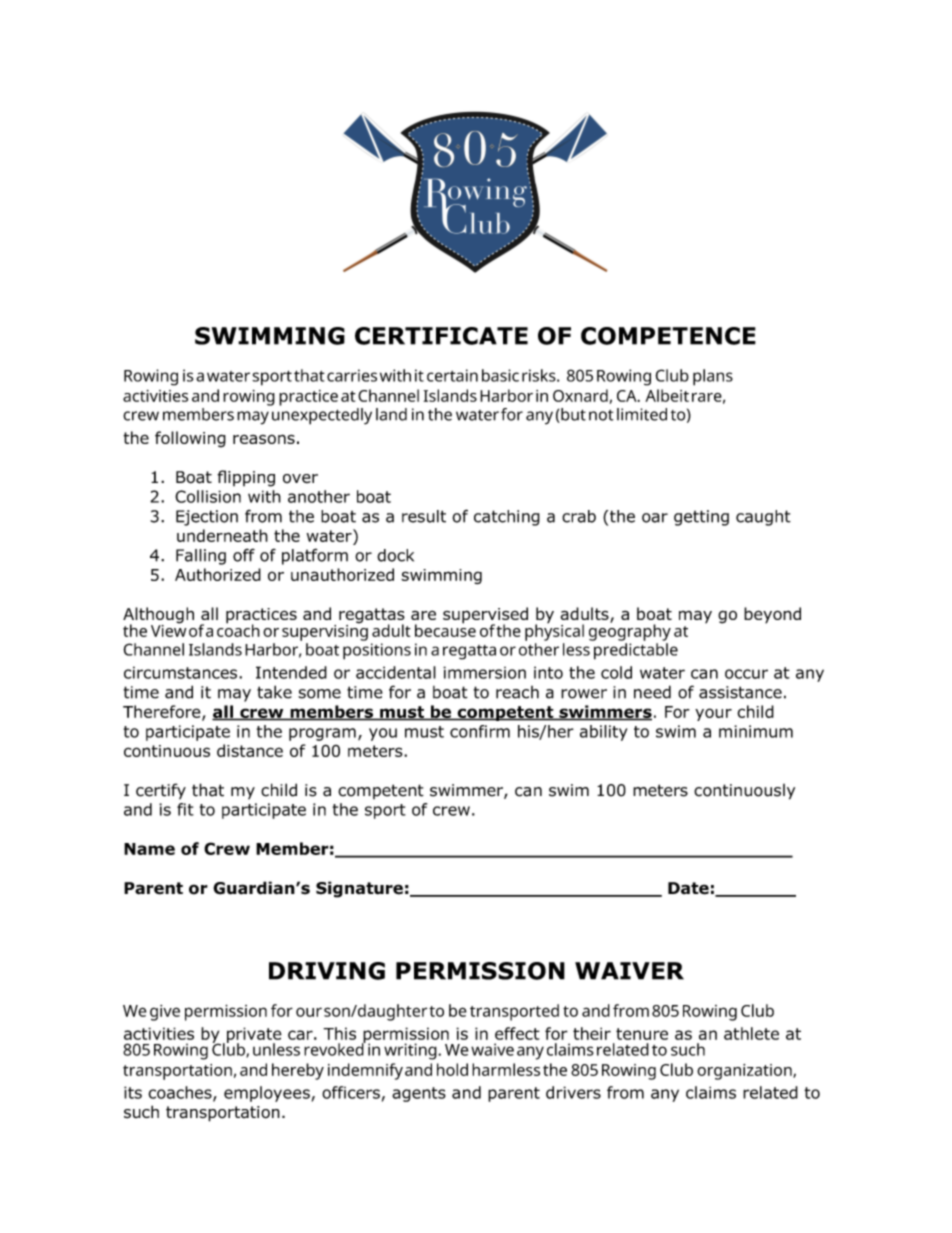  What do you see at coordinates (181, 1093) in the screenshot?
I see `coaches` at bounding box center [181, 1093].
